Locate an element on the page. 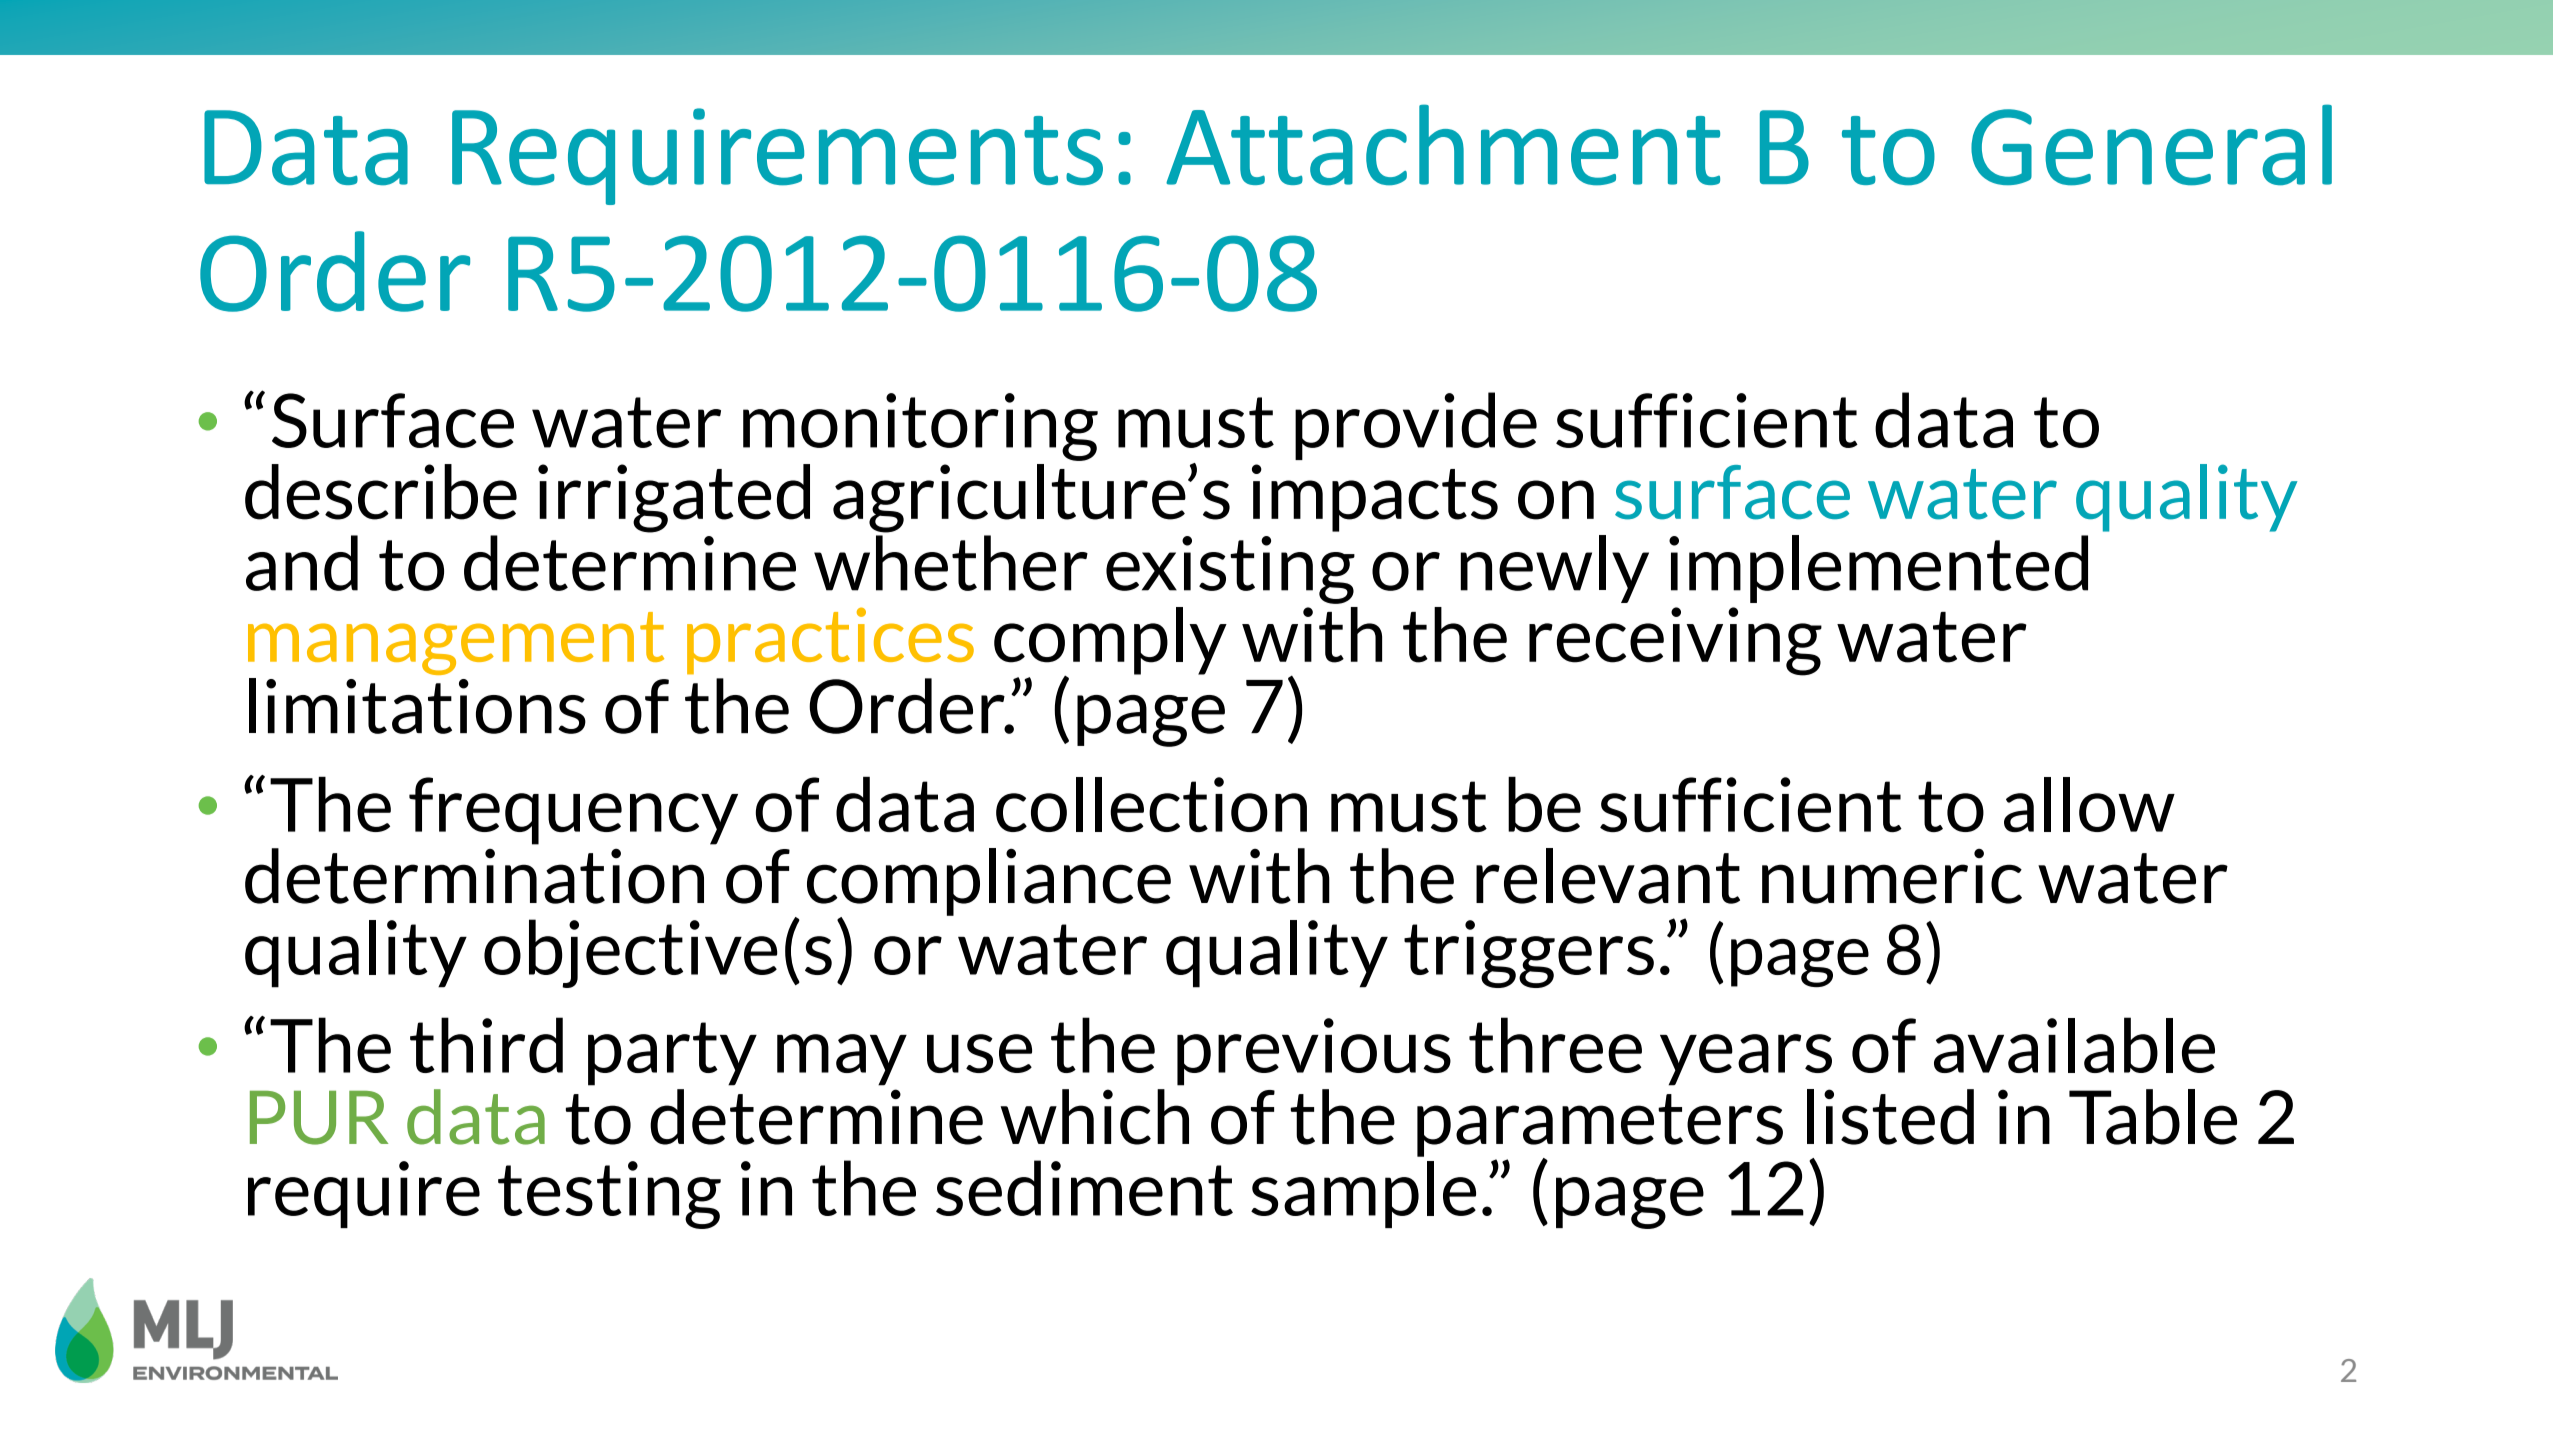 This page has width=2553, height=1436. management is located at coordinates (456, 643).
